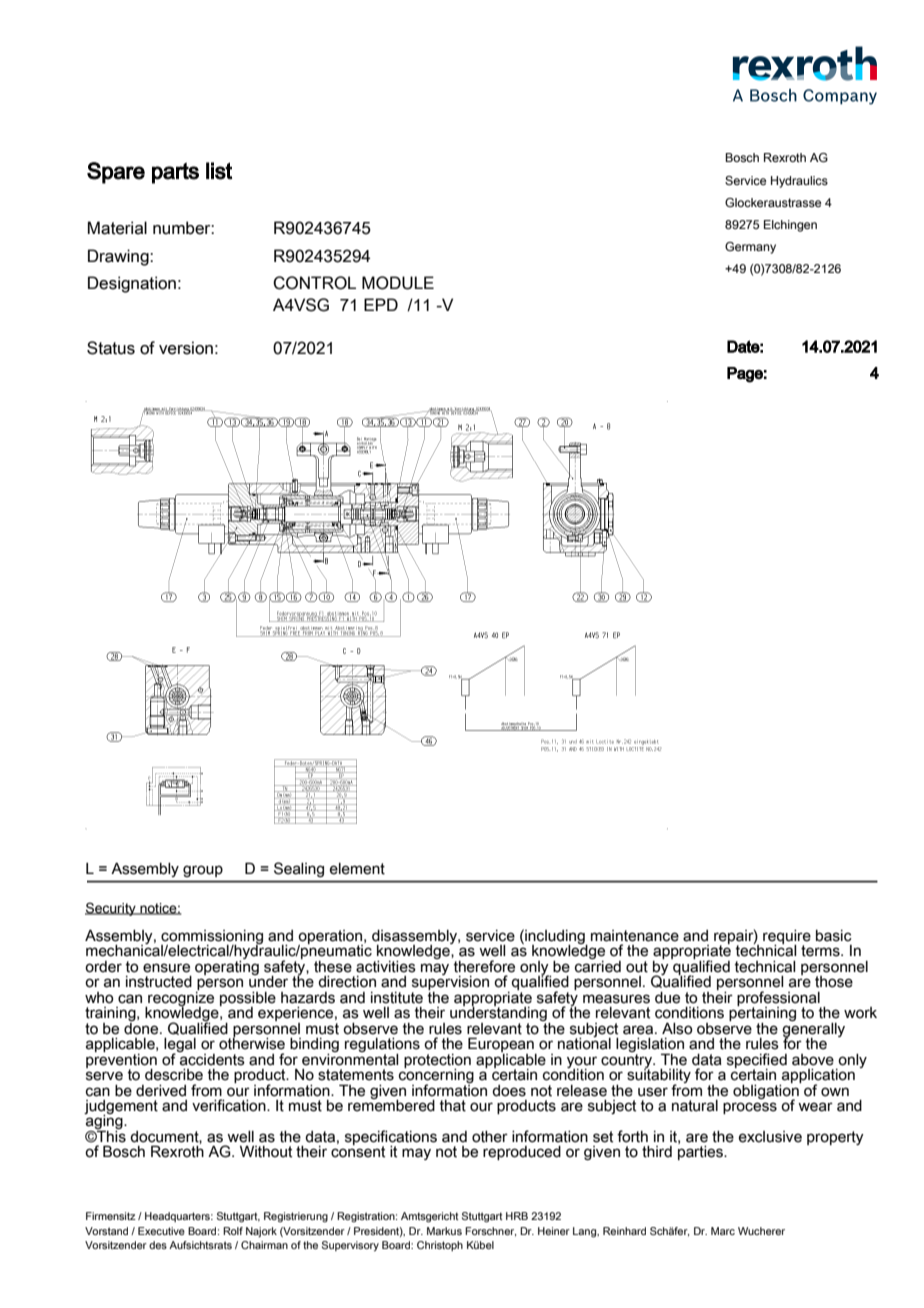  Describe the element at coordinates (186, 348) in the page. I see `version` at that location.
